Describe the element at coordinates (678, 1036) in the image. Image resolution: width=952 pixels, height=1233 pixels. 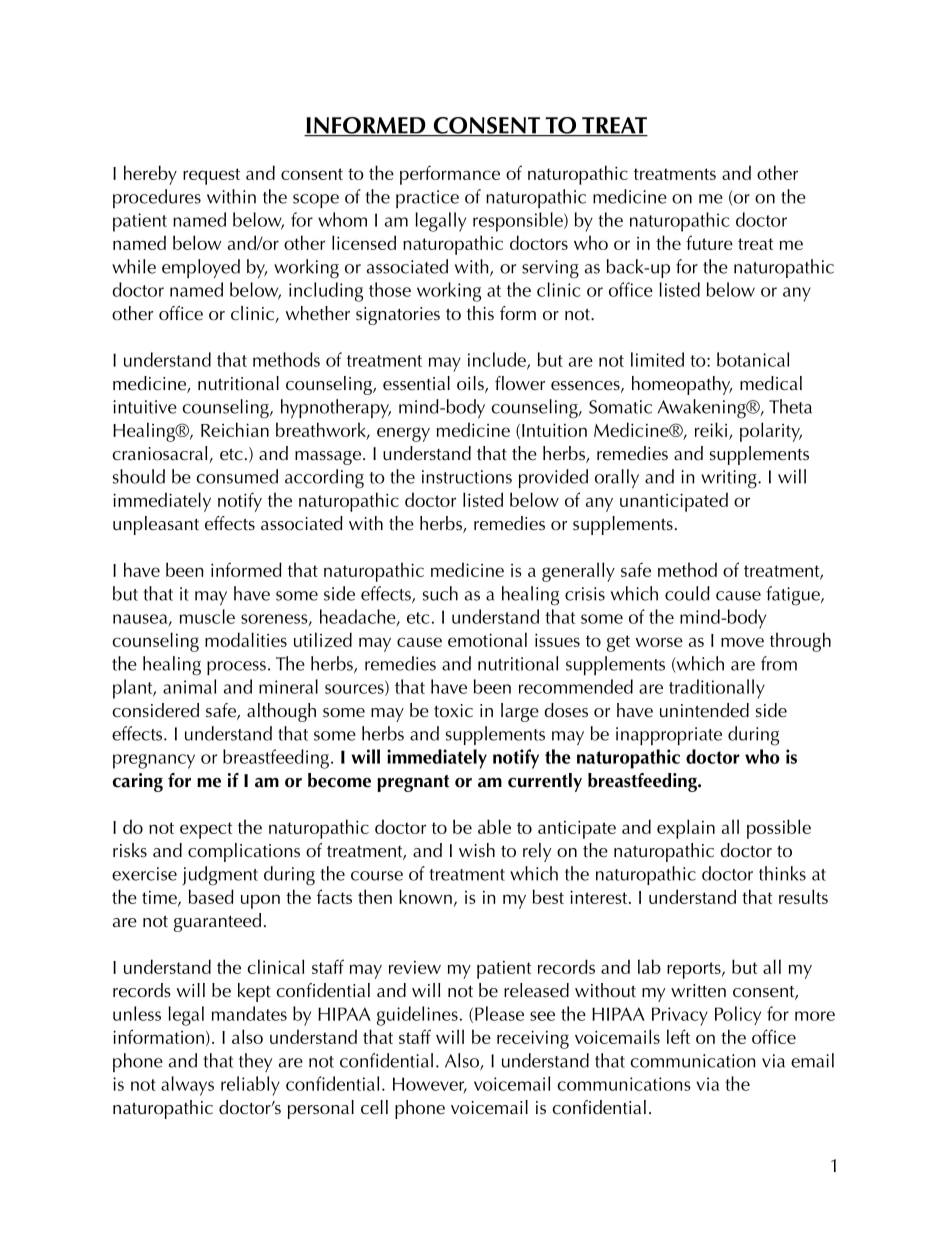
I see `left` at that location.
